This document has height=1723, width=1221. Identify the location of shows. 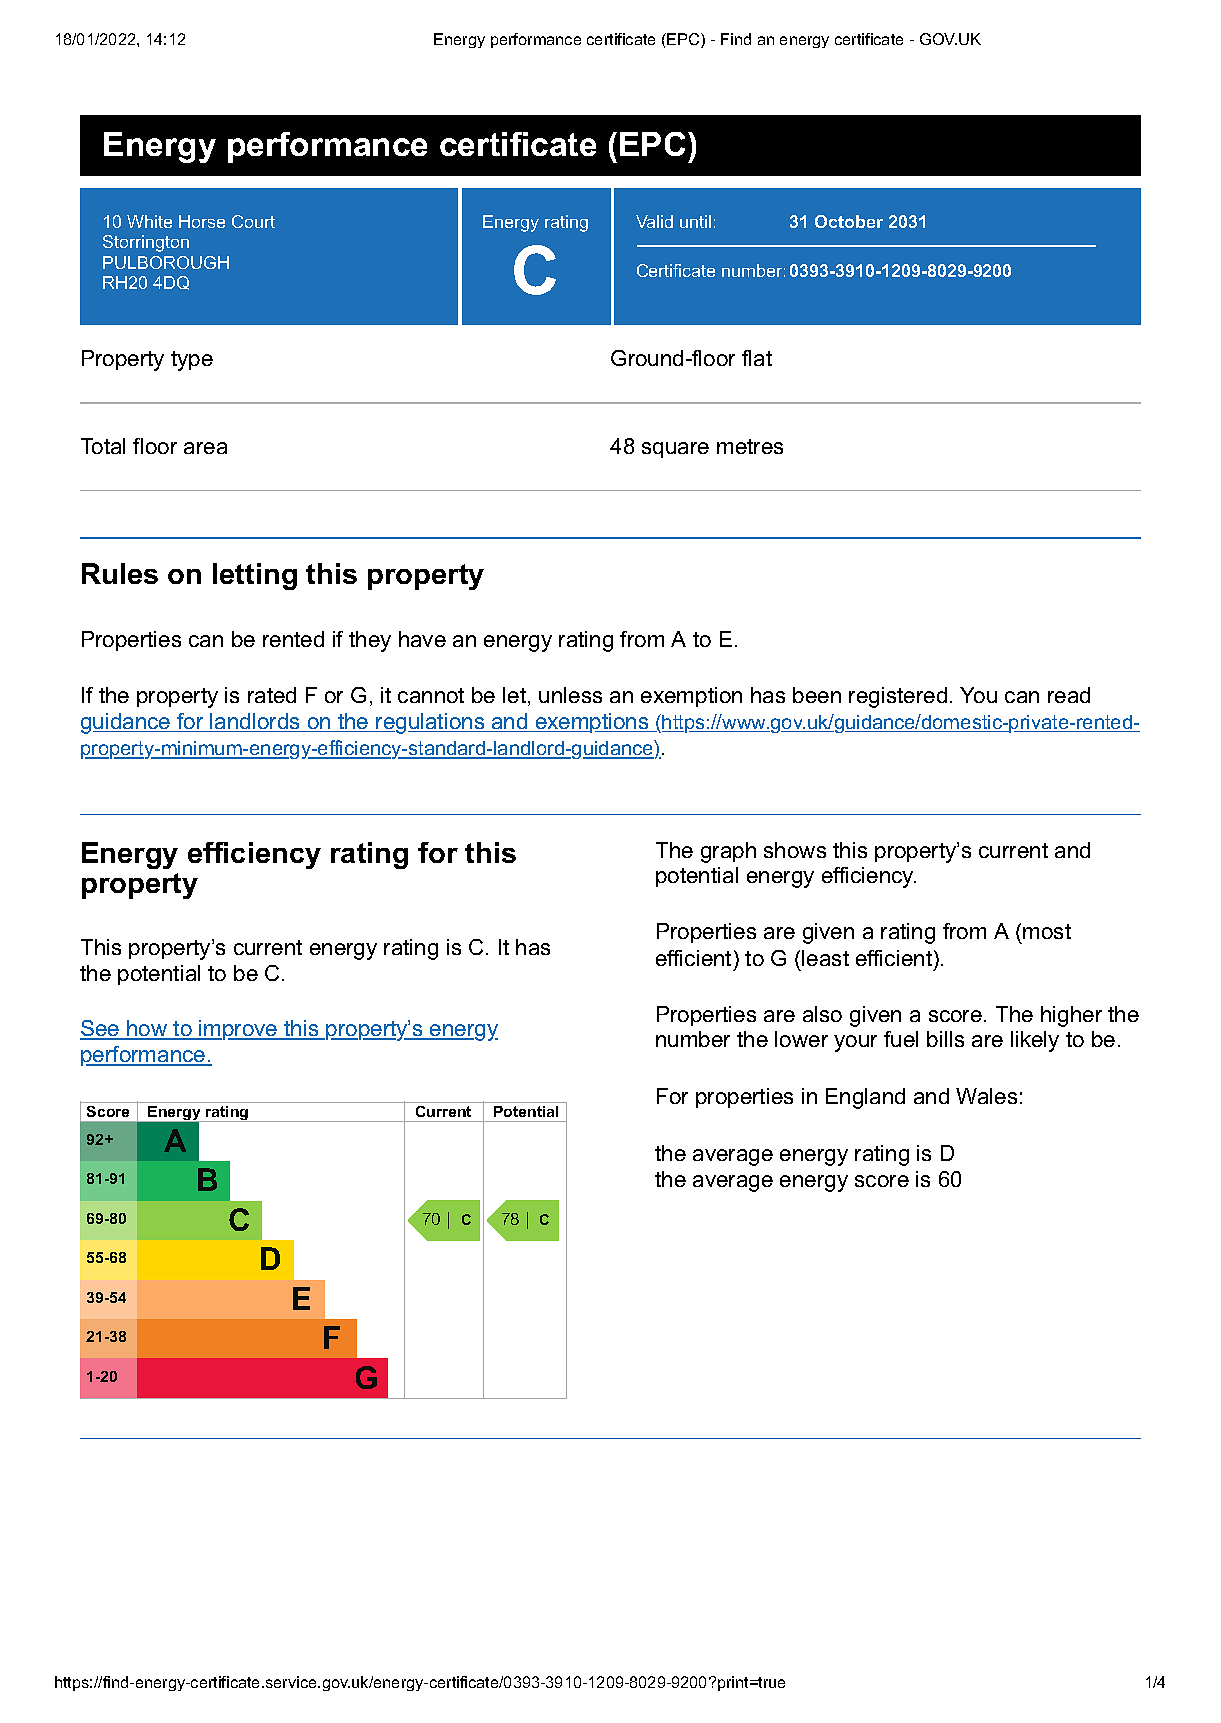
(795, 850).
